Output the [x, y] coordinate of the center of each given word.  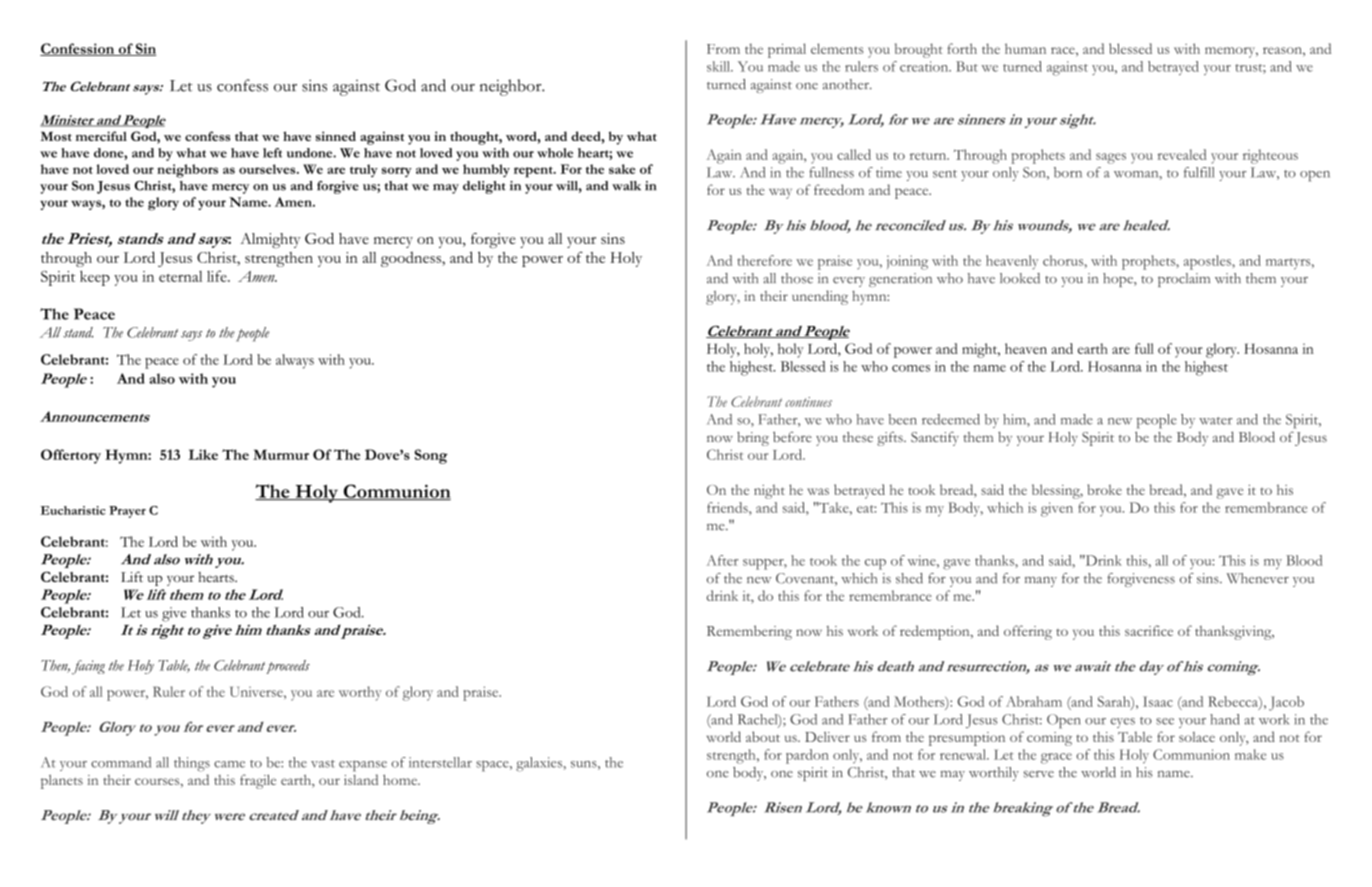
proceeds [288, 667]
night [769, 492]
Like [203, 454]
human [1025, 48]
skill [720, 66]
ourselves [268, 169]
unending [820, 297]
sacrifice [1149, 630]
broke [1104, 489]
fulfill [1199, 172]
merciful [101, 136]
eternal [180, 276]
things [192, 764]
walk [626, 186]
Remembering [749, 632]
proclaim [1184, 280]
